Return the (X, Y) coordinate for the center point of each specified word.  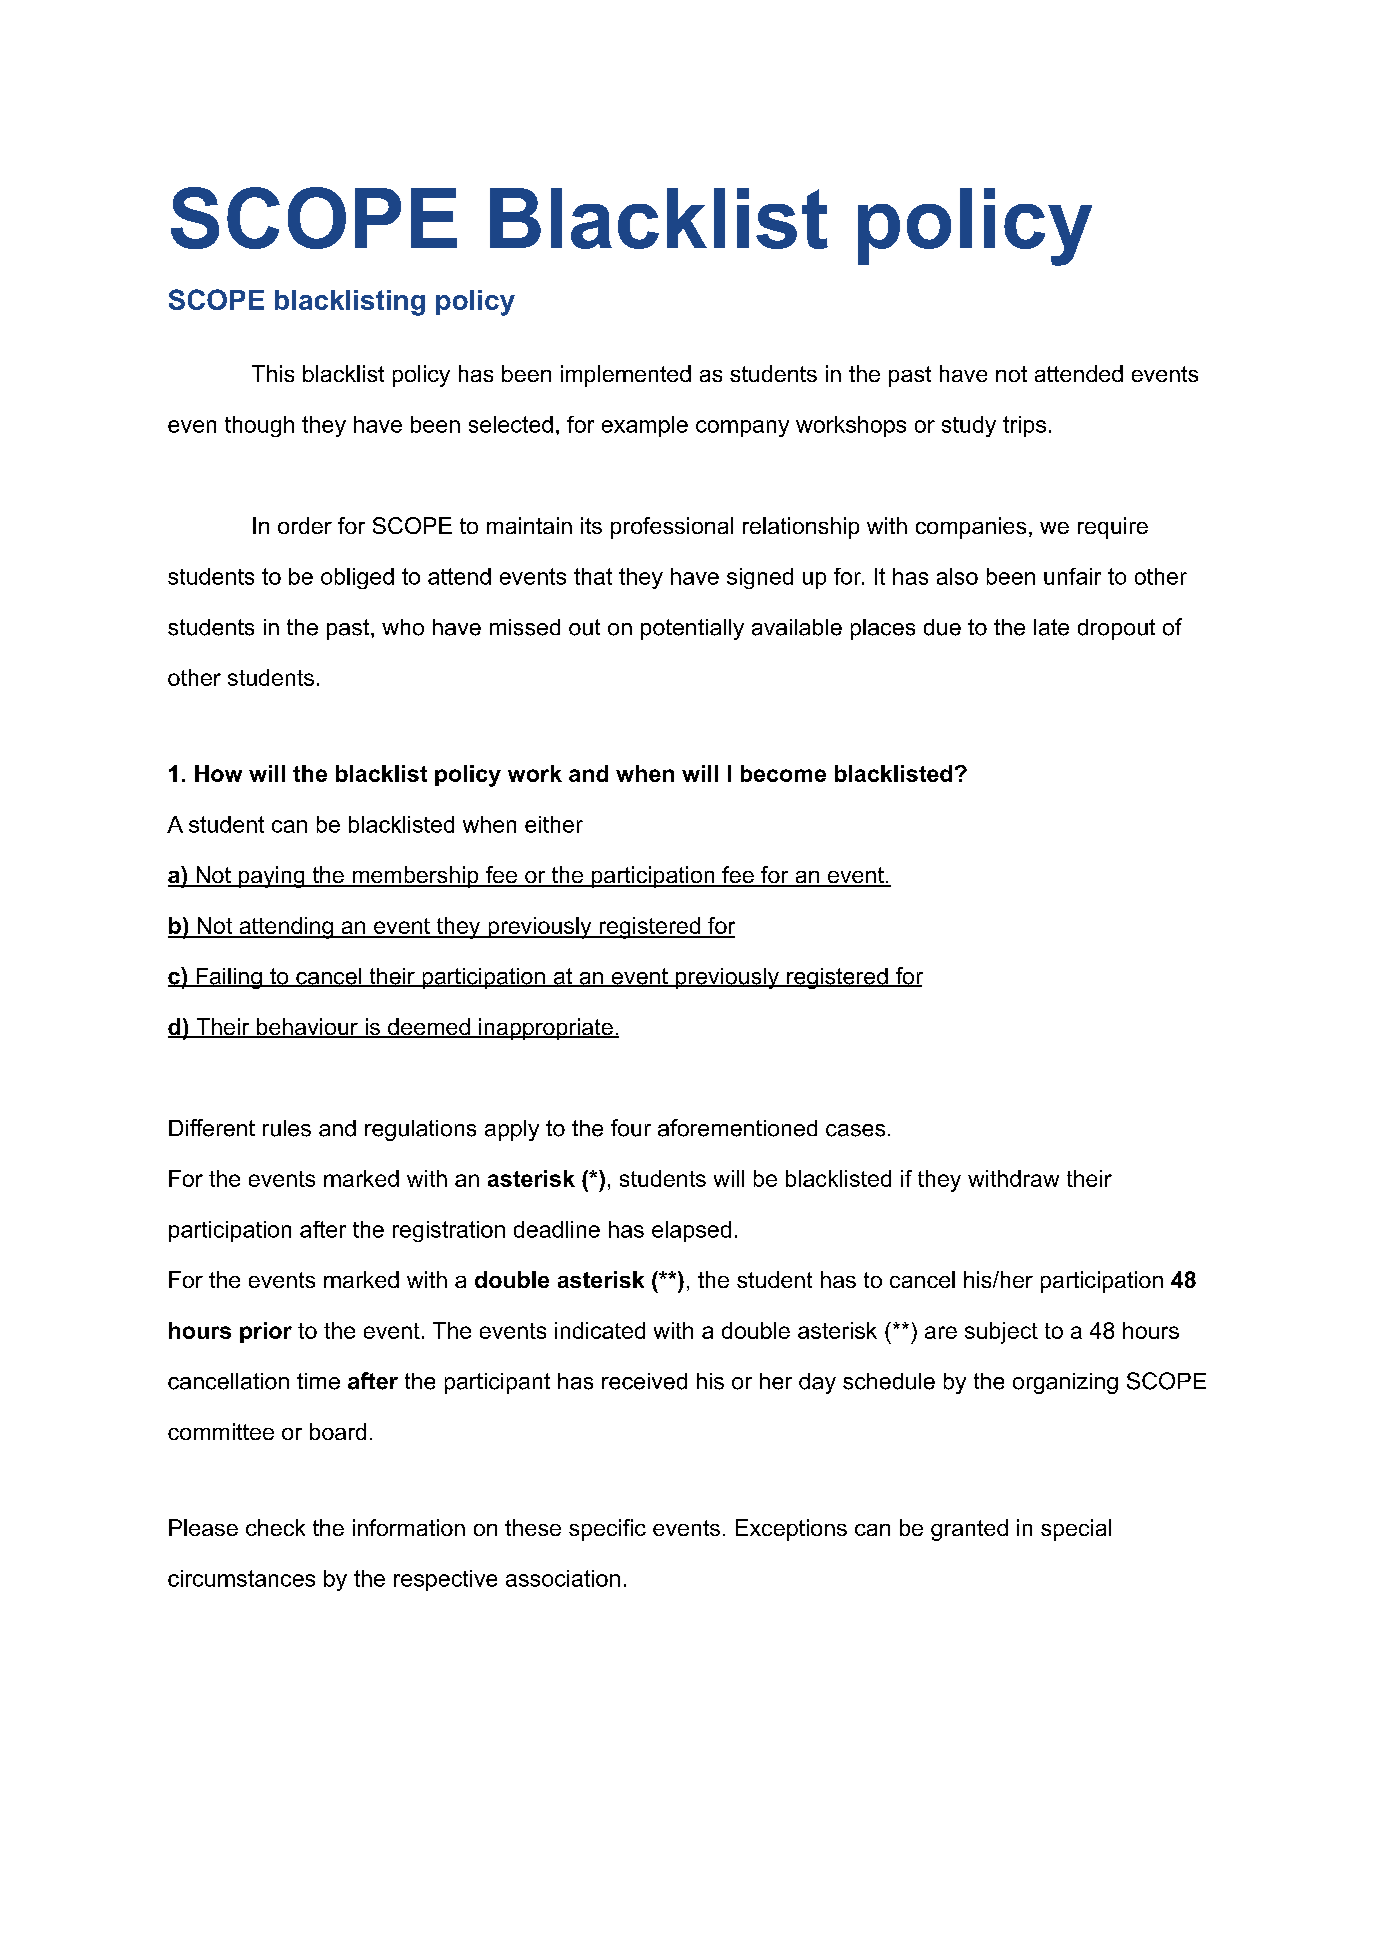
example (645, 426)
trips (1024, 426)
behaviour (307, 1028)
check (275, 1527)
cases (855, 1130)
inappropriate (546, 1029)
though (259, 426)
